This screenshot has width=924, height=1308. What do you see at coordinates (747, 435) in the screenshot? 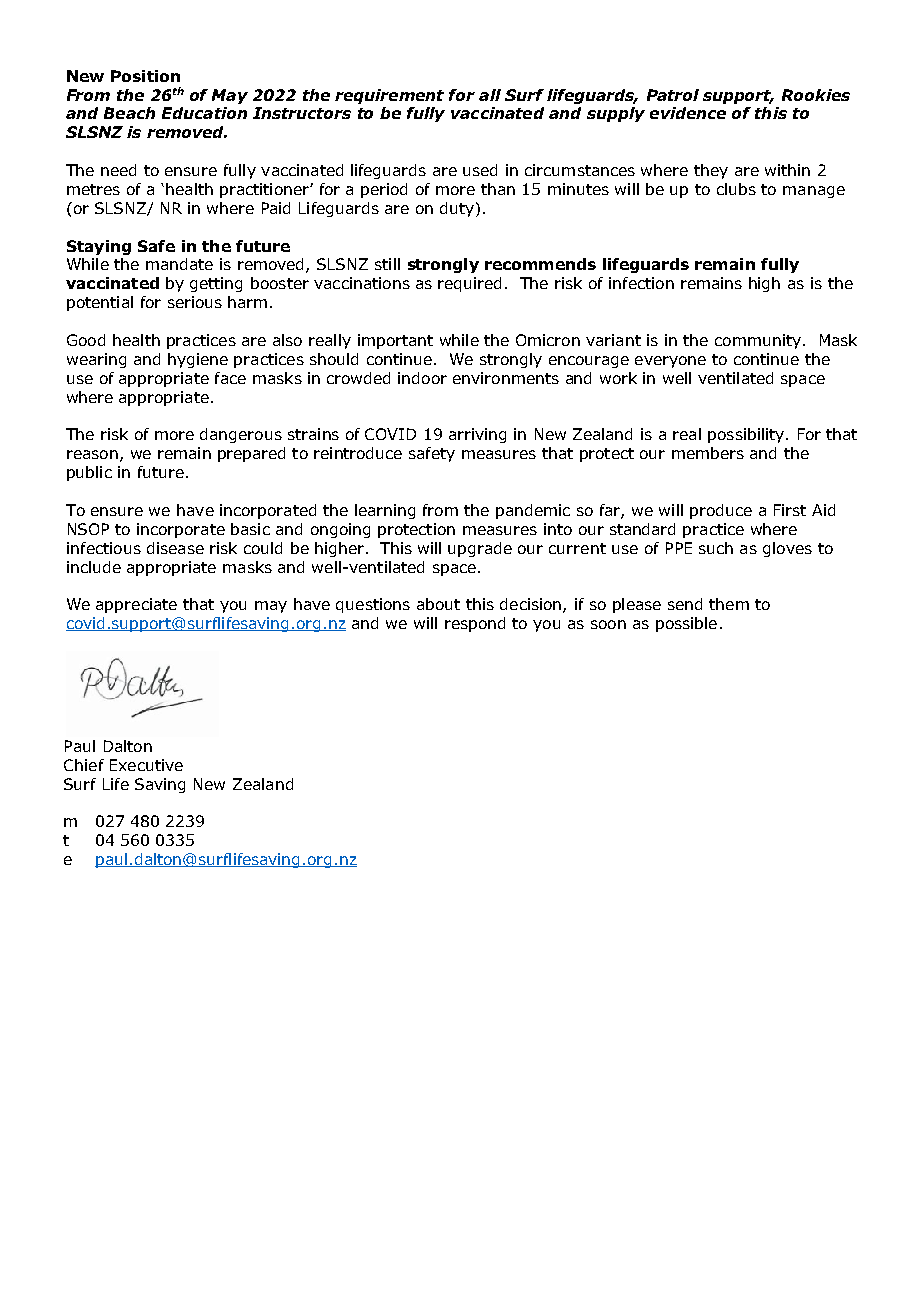
I see `possibility` at bounding box center [747, 435].
